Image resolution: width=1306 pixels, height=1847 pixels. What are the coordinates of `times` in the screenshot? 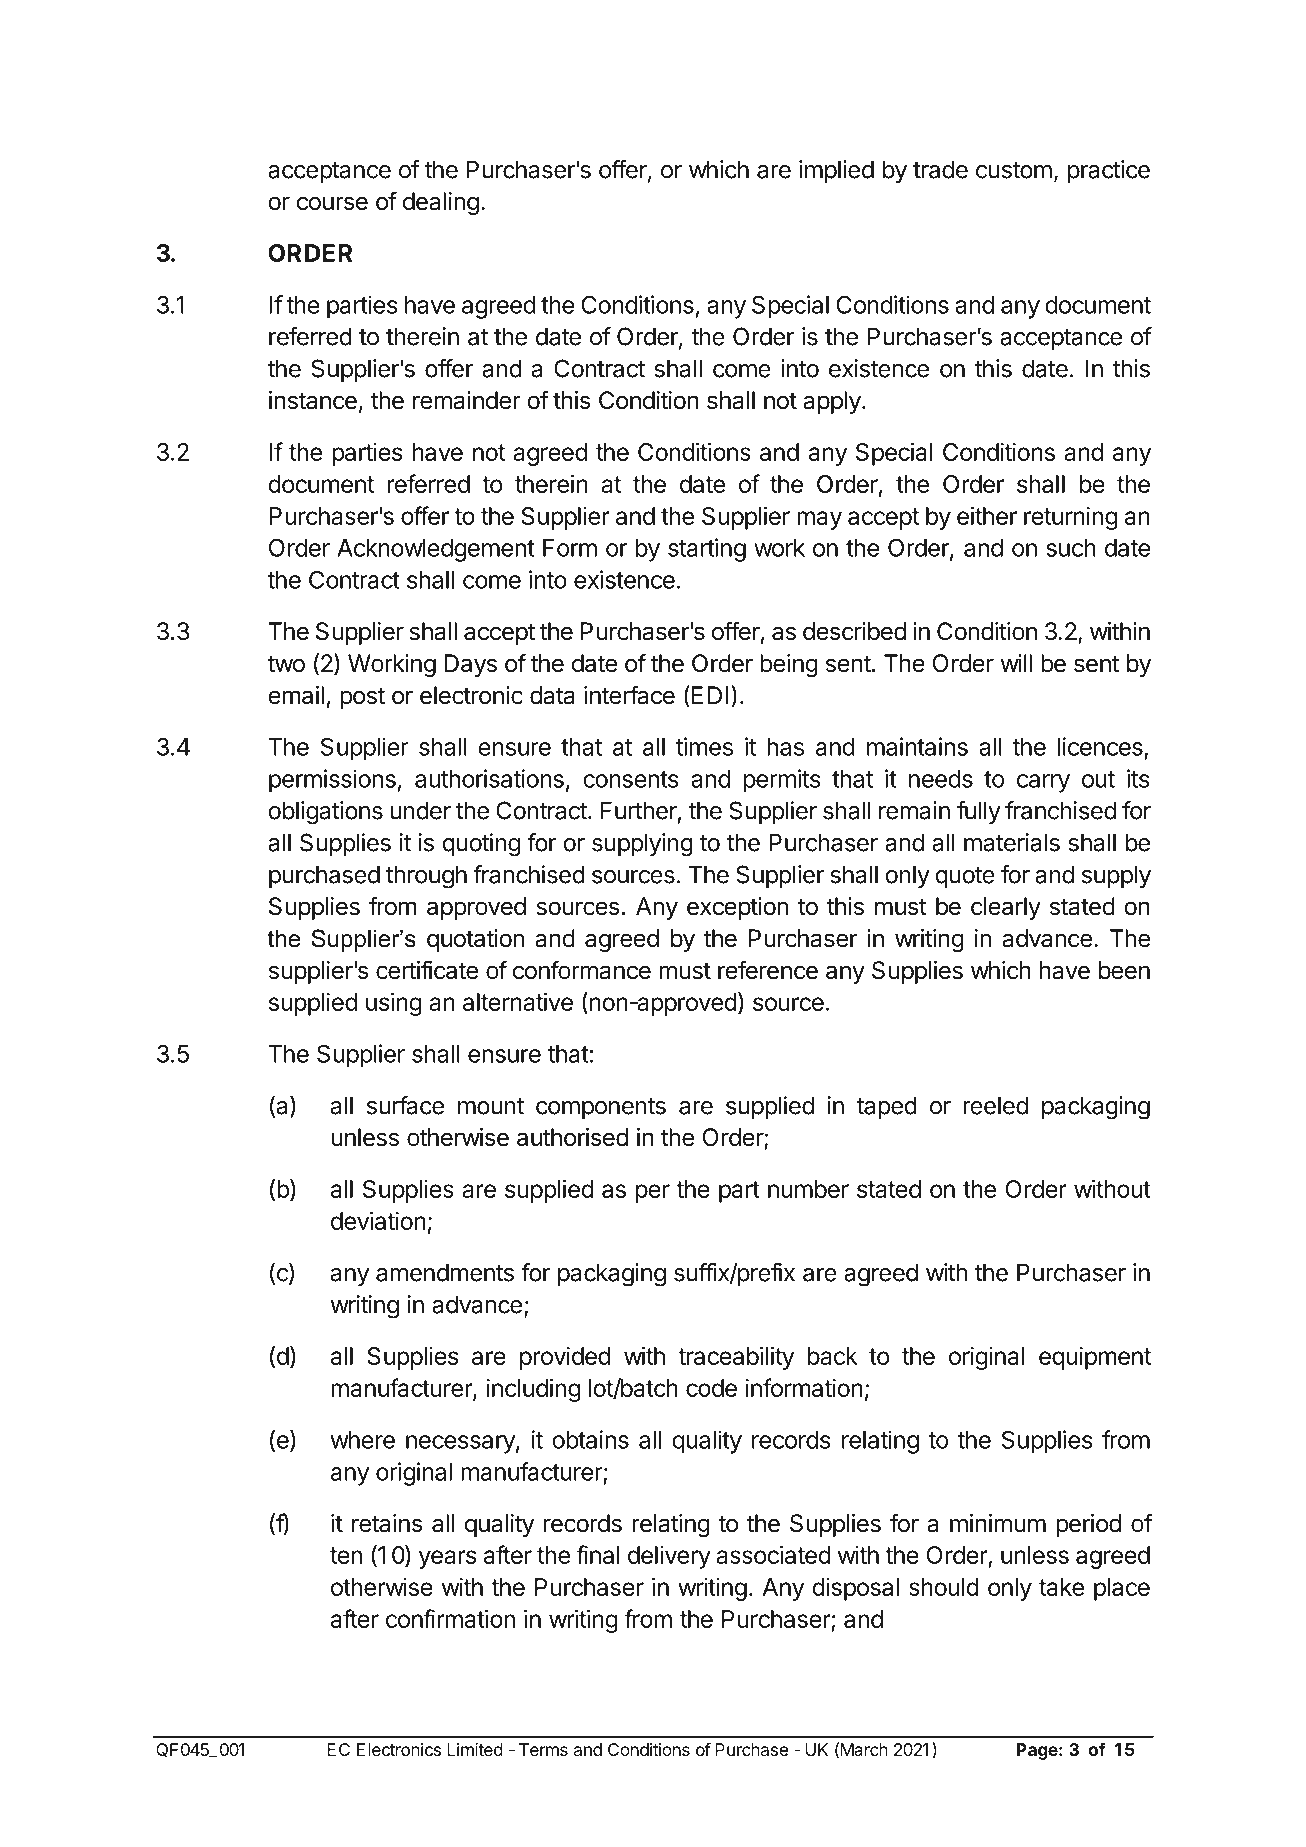 It's located at (704, 746).
